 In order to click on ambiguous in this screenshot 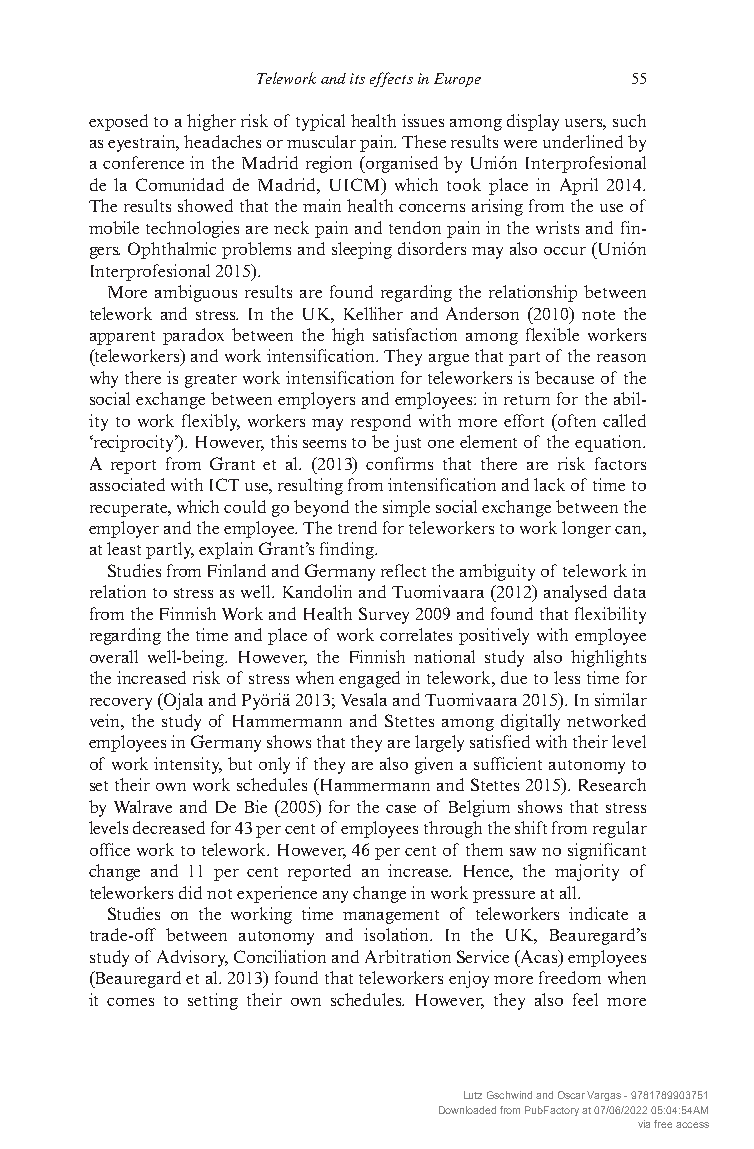, I will do `click(196, 293)`.
